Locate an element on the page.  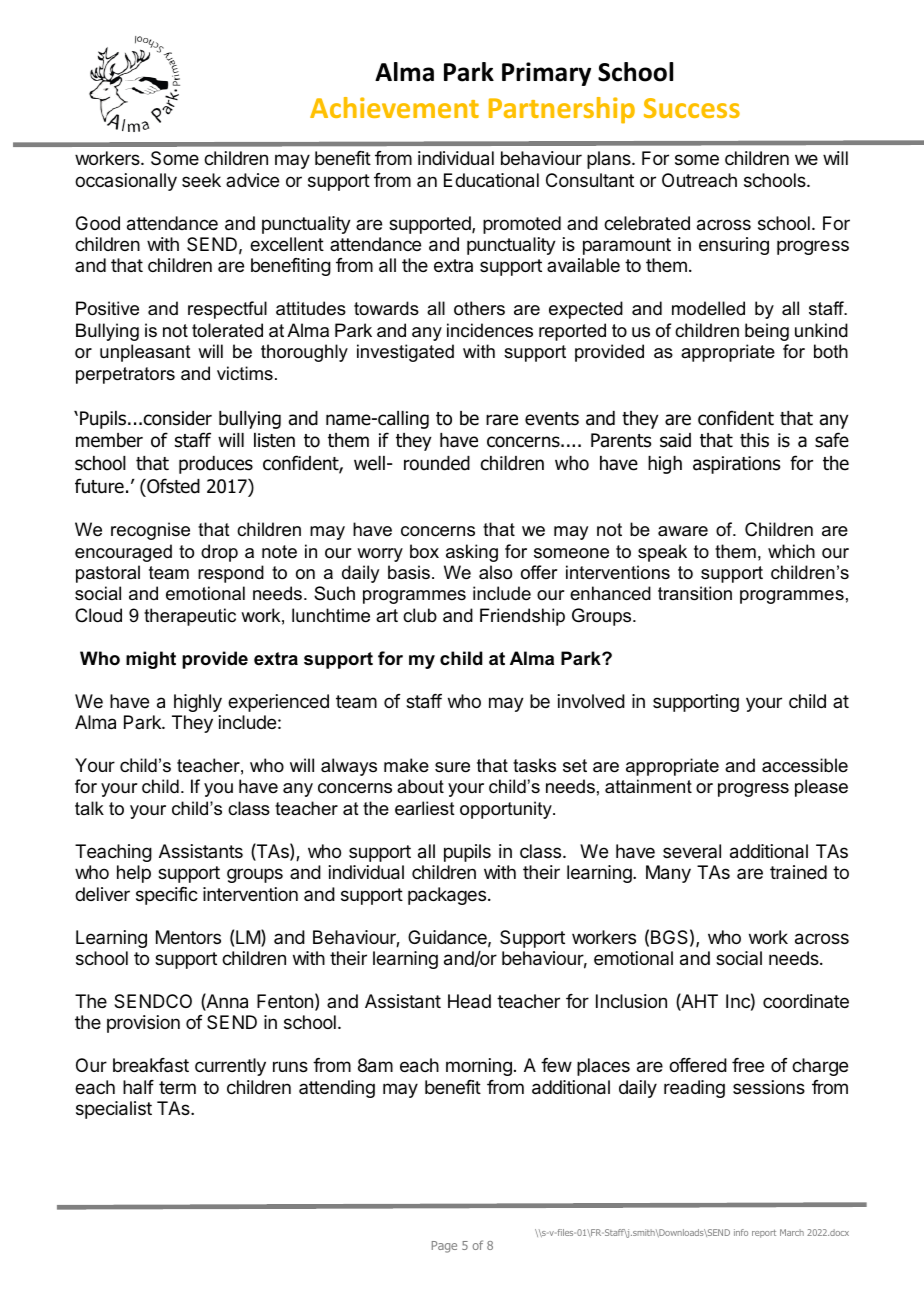
Mentors is located at coordinates (188, 937).
